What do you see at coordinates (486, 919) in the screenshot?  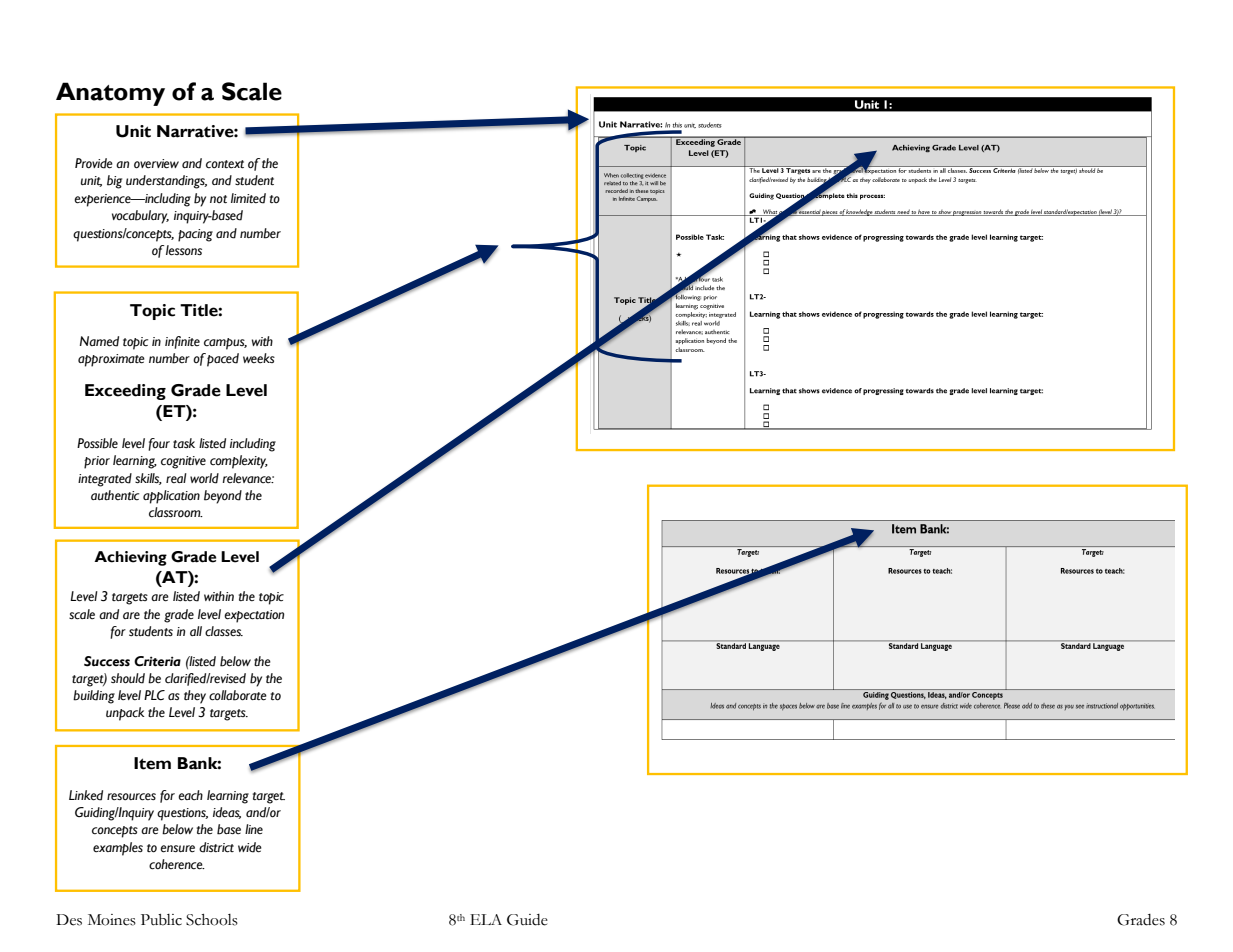 I see `ELA` at bounding box center [486, 919].
